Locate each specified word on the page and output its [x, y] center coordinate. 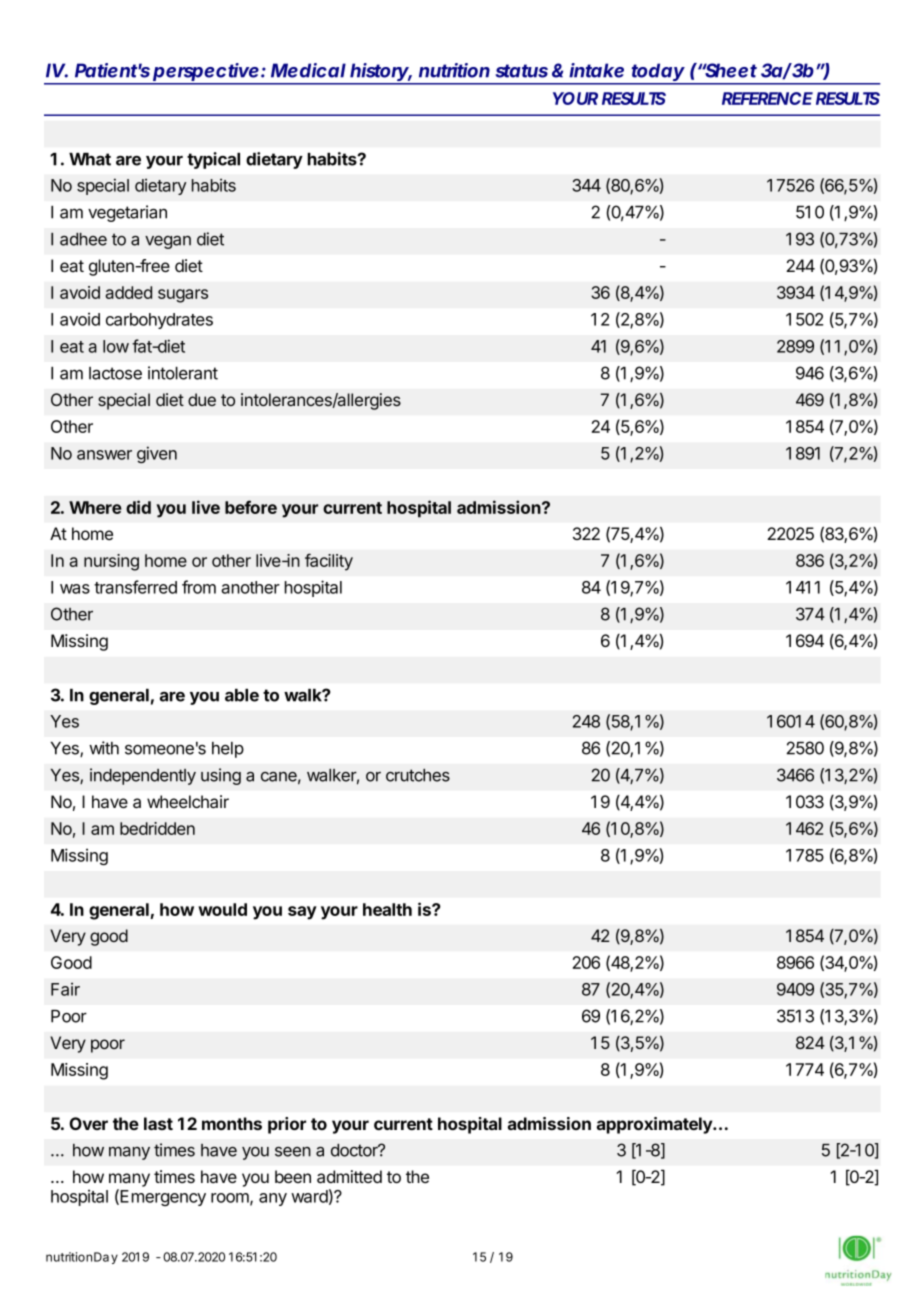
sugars [183, 296]
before [251, 507]
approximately [655, 1125]
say [302, 913]
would [222, 909]
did [138, 507]
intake [596, 70]
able [242, 695]
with [104, 748]
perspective [205, 73]
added [128, 292]
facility [329, 562]
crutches [418, 775]
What [90, 159]
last [158, 1123]
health [387, 909]
